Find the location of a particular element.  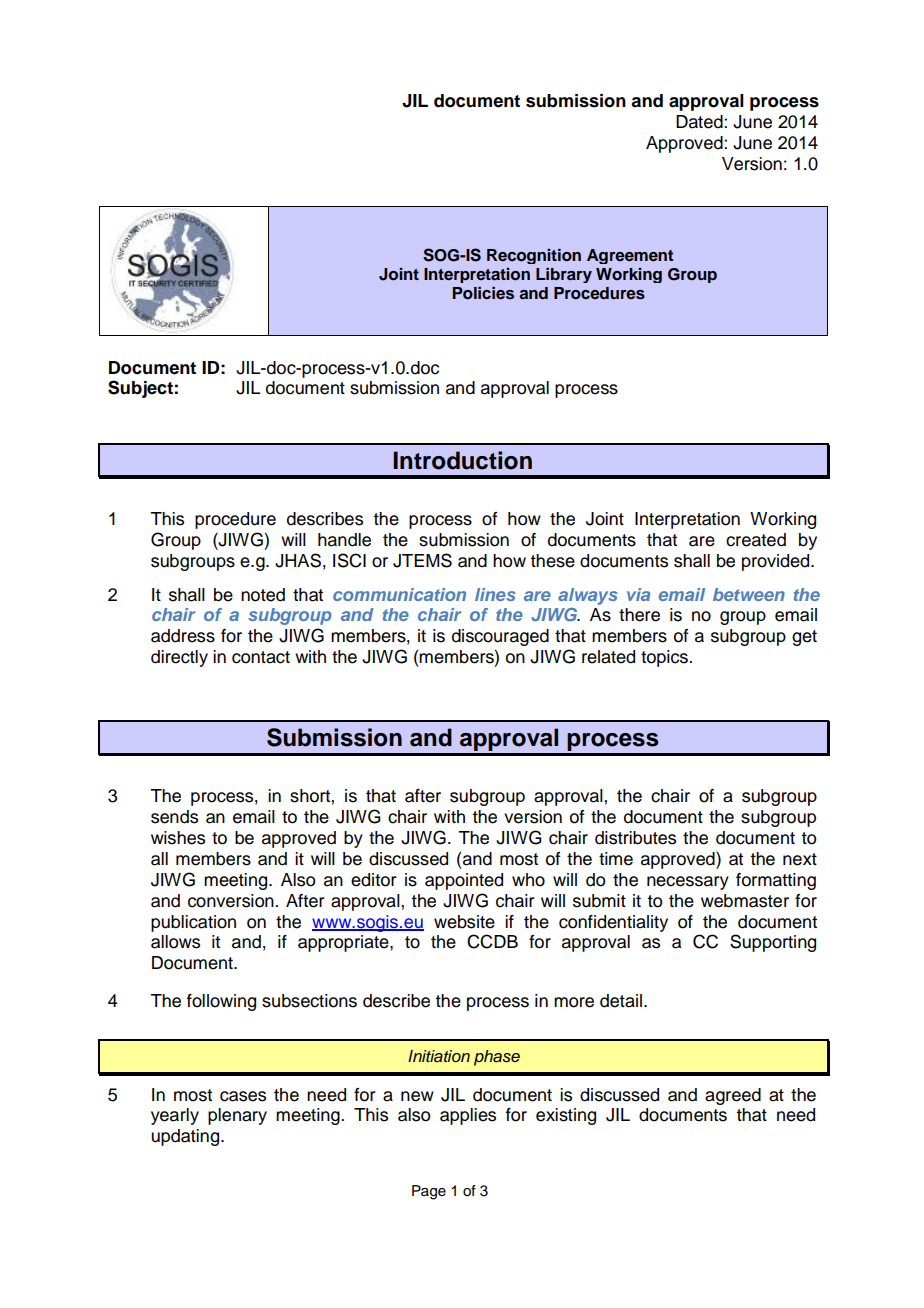

created is located at coordinates (756, 540).
